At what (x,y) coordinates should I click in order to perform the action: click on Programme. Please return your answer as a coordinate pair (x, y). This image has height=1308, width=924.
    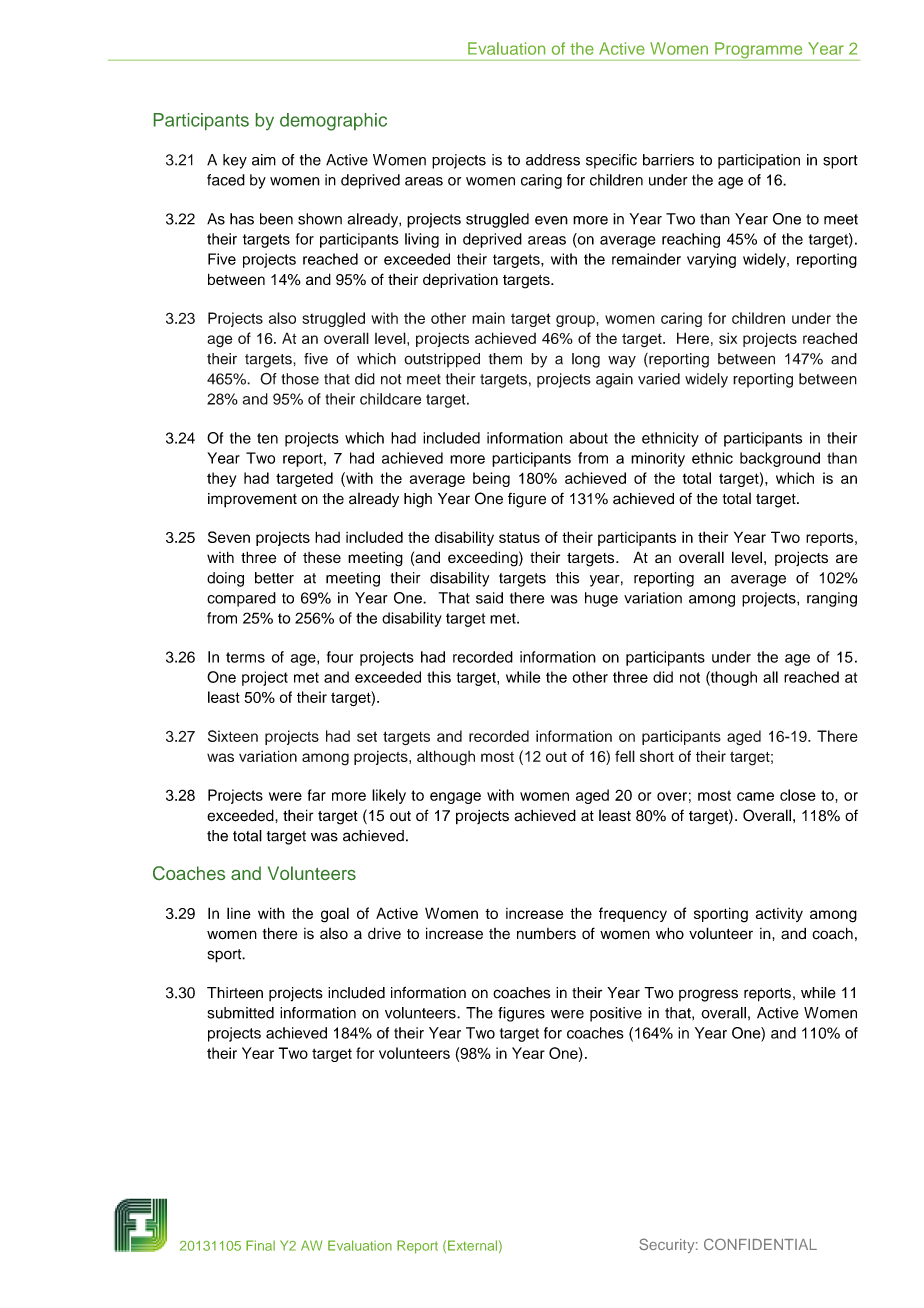
    Looking at the image, I should click on (759, 51).
